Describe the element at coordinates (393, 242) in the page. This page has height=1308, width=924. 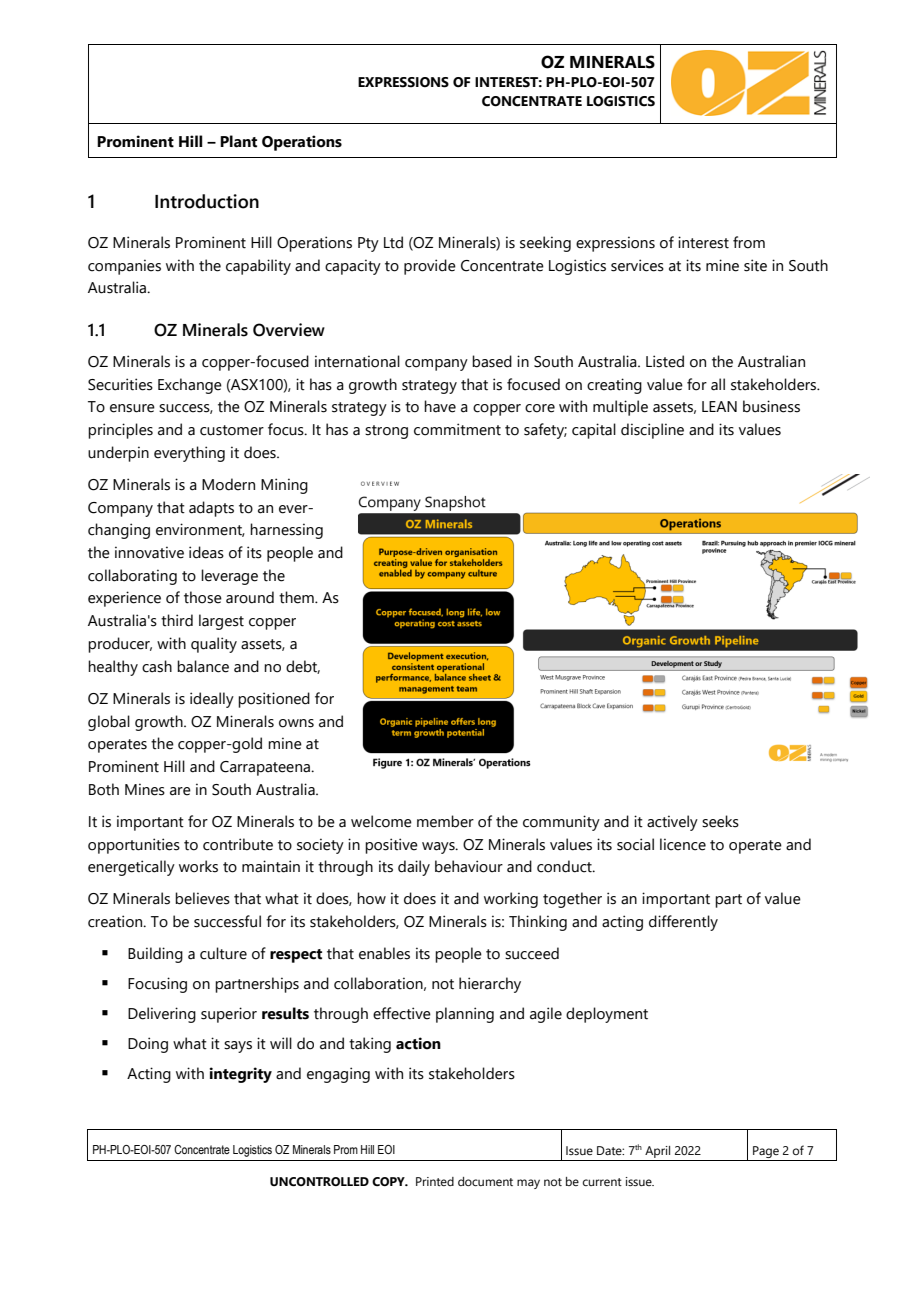
I see `Ltd` at that location.
